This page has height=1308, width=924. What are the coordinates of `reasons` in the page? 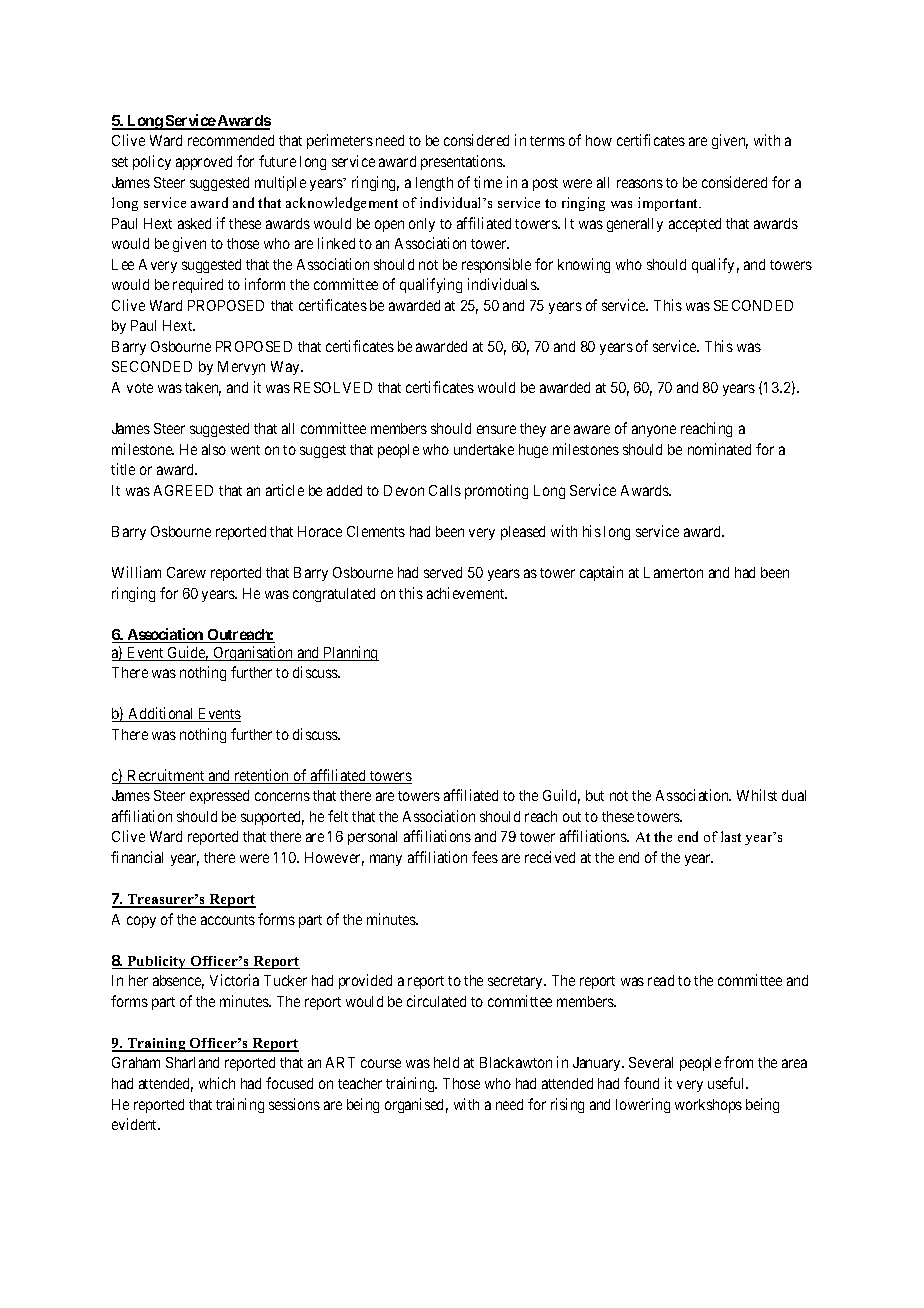 It's located at (640, 183).
